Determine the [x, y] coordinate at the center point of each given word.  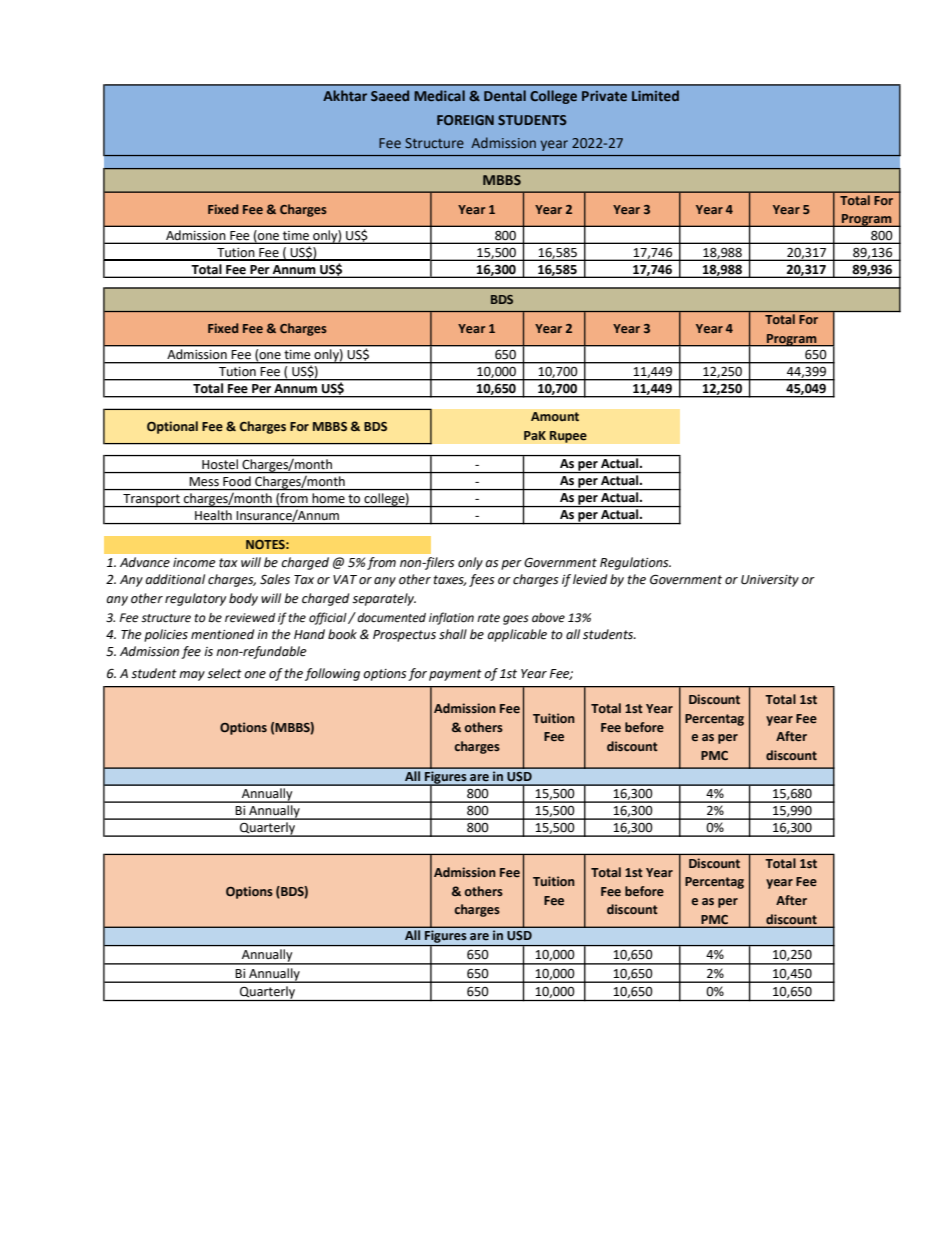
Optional [172, 427]
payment [455, 675]
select [224, 673]
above [548, 618]
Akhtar [345, 95]
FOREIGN [465, 120]
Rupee [568, 437]
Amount [555, 416]
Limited [655, 95]
